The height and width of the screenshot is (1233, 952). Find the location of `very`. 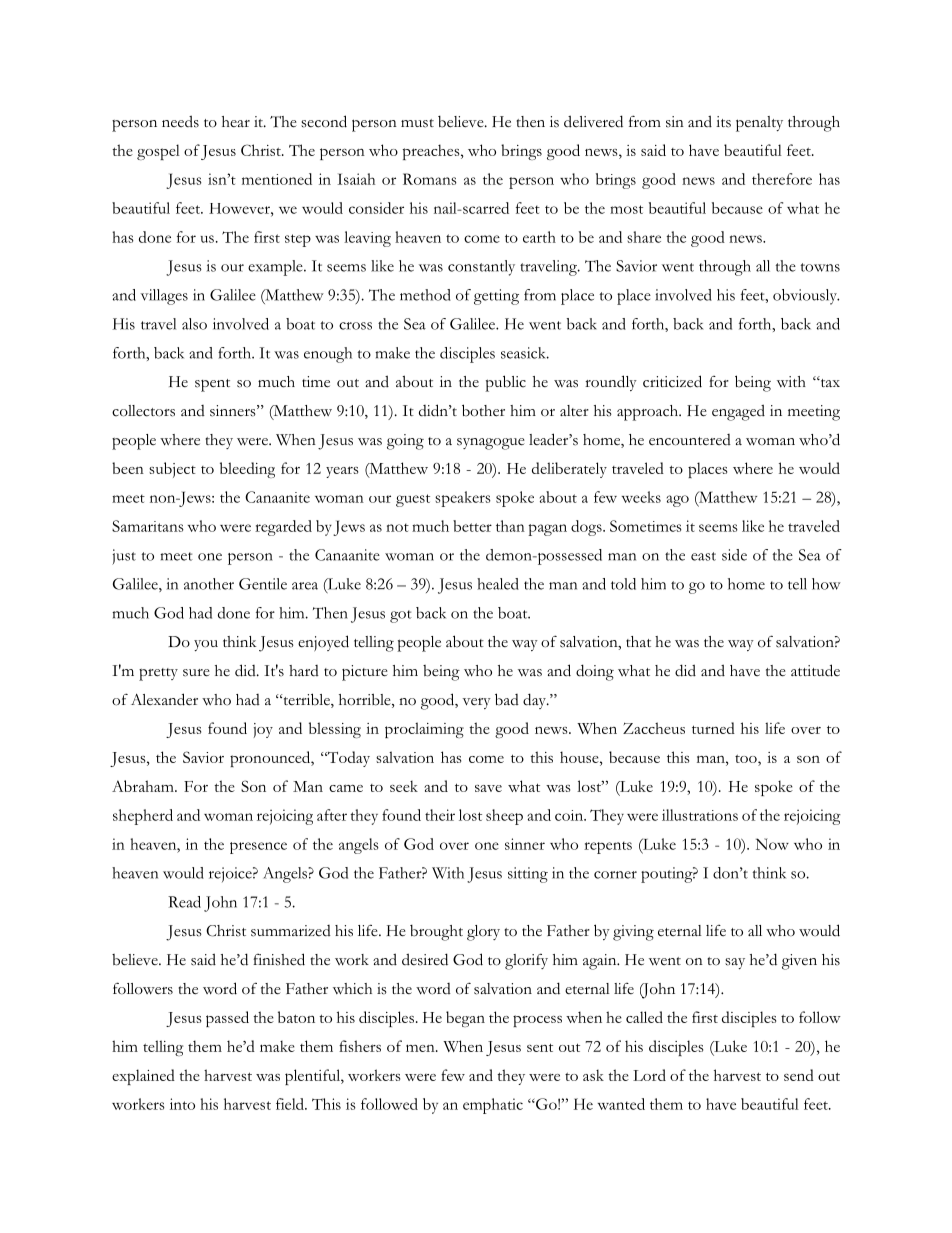

very is located at coordinates (476, 703).
